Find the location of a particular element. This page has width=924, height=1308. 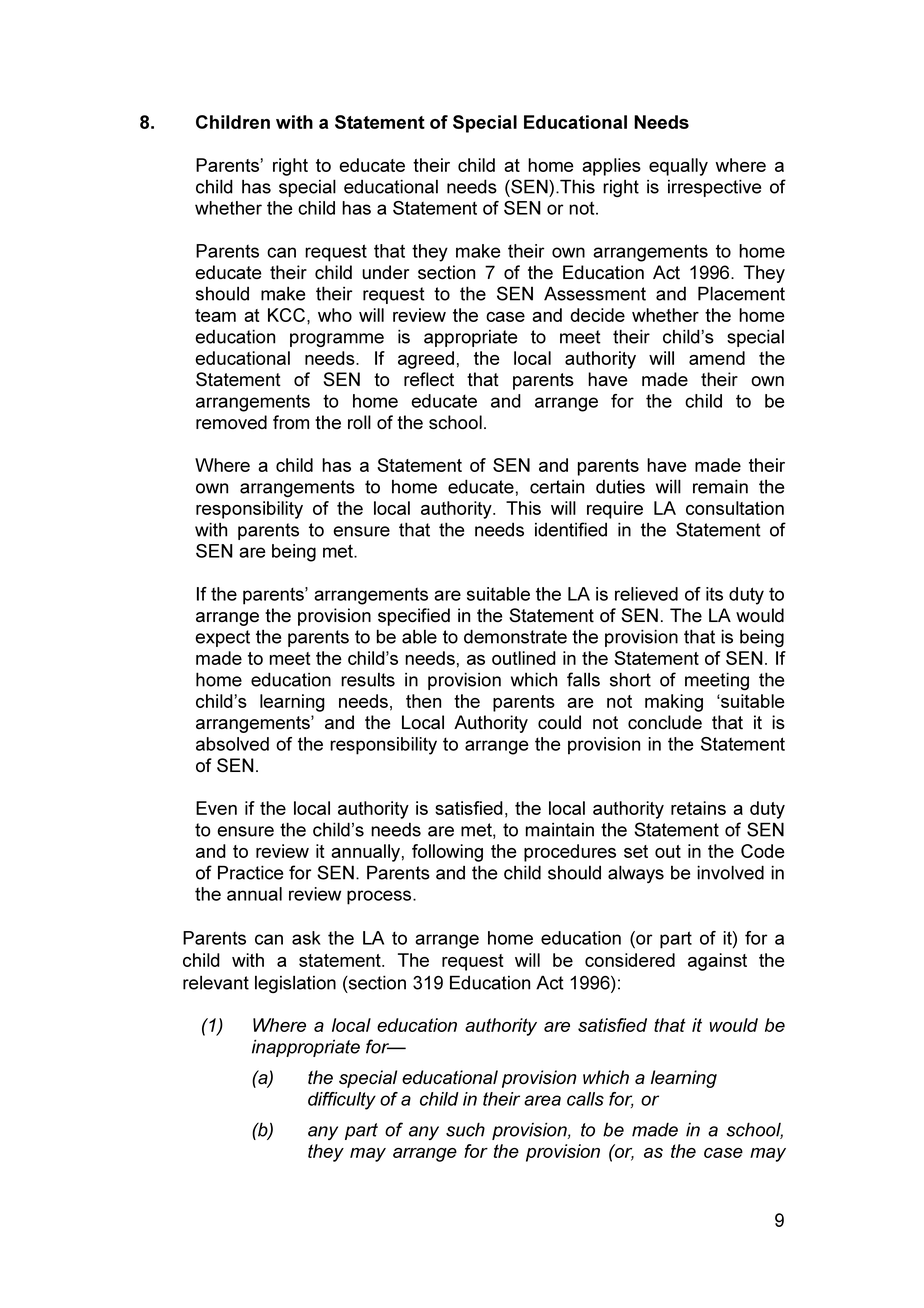

from is located at coordinates (291, 422).
